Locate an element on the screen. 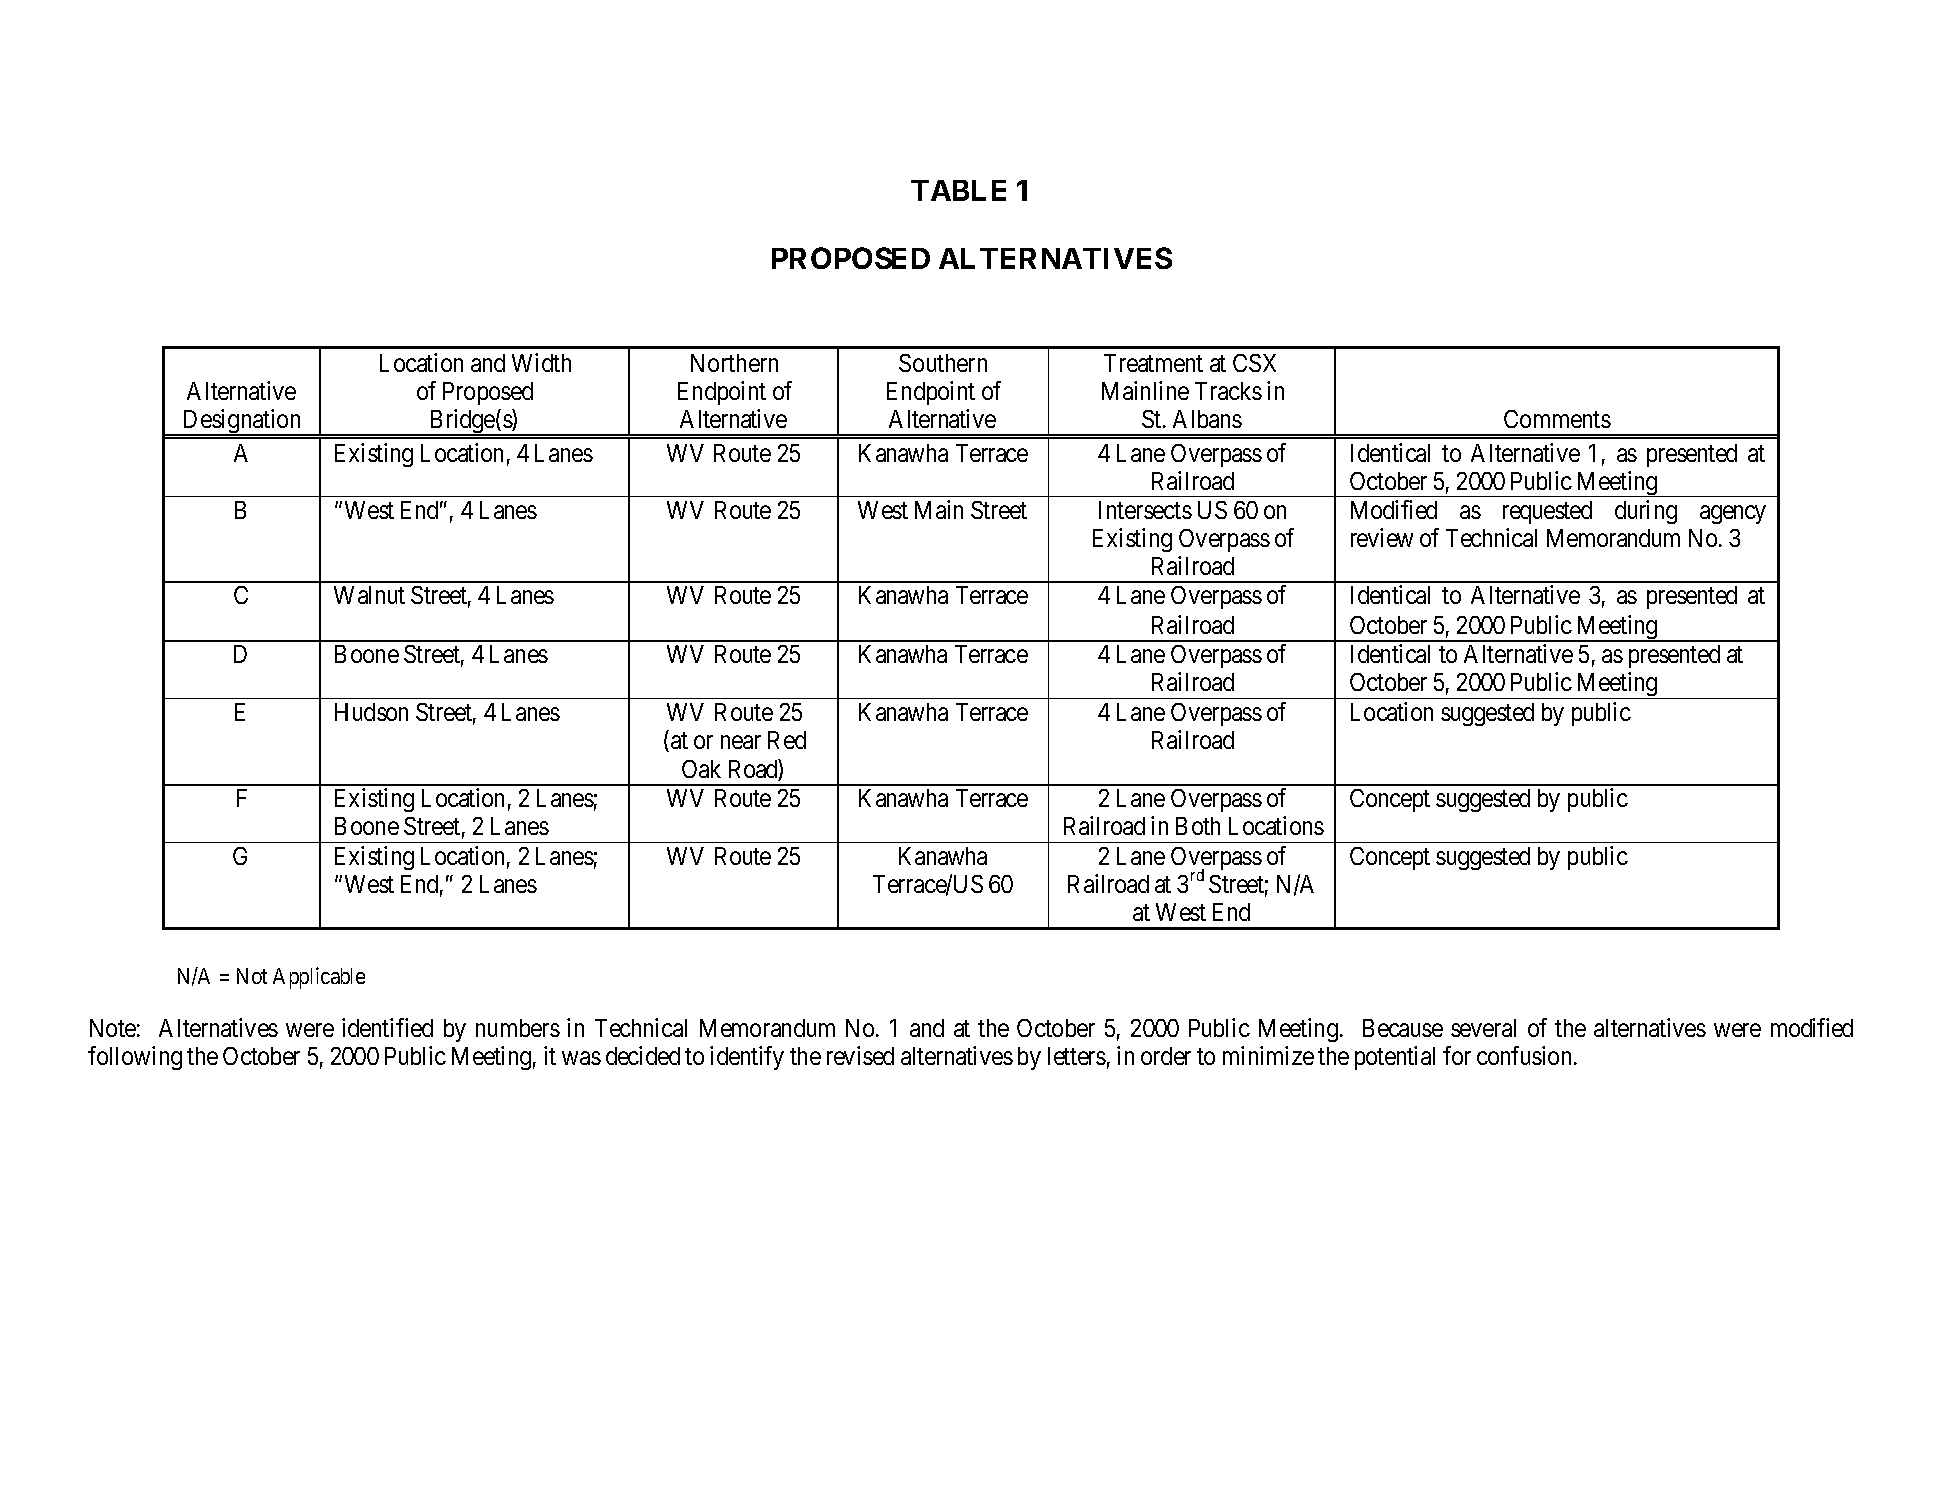 The image size is (1942, 1501). Red is located at coordinates (787, 740).
